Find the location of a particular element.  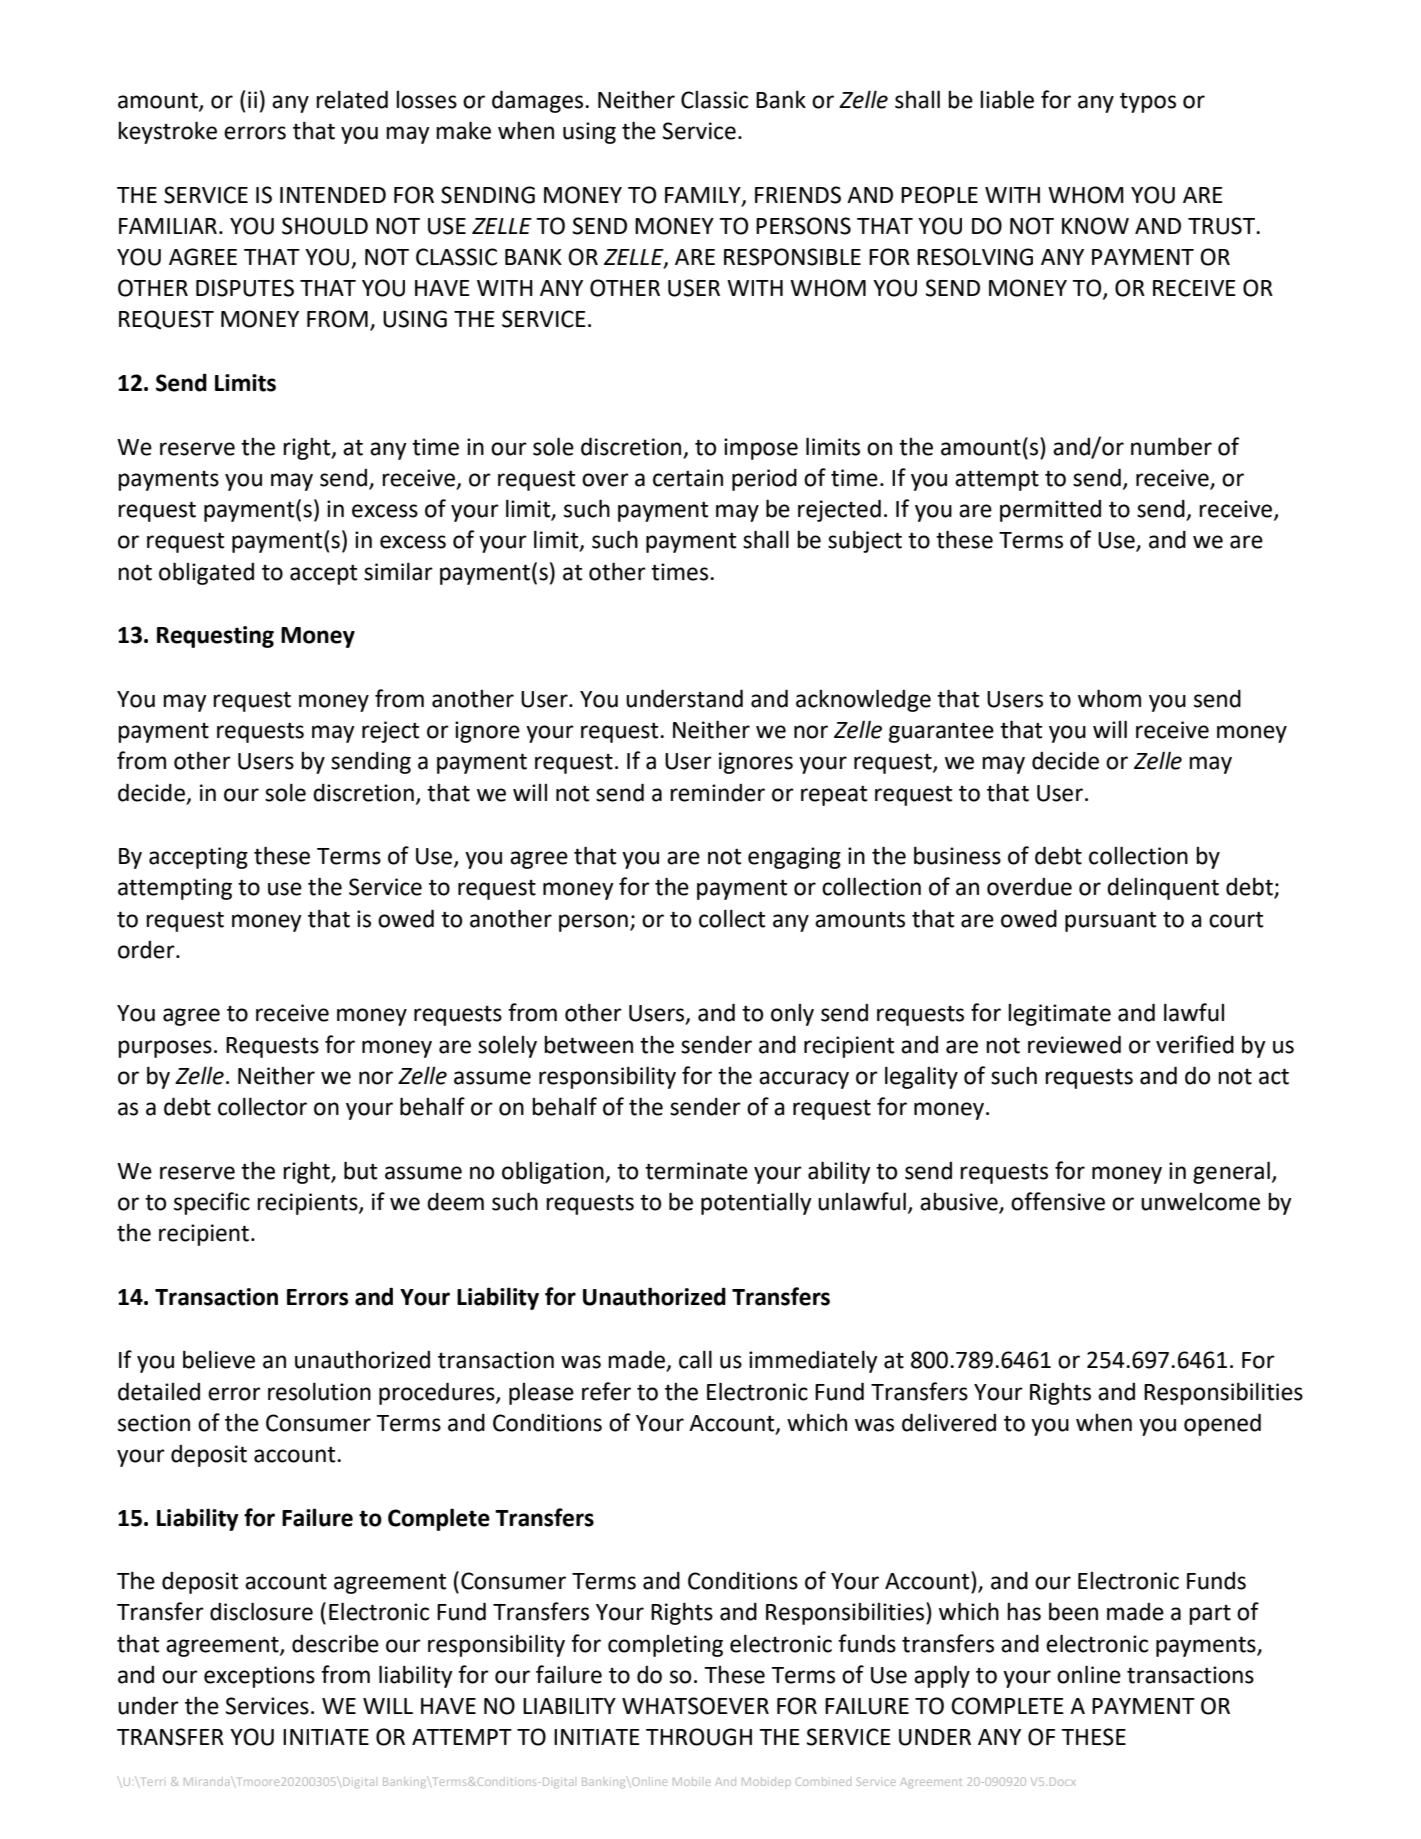

terminate is located at coordinates (696, 1171).
